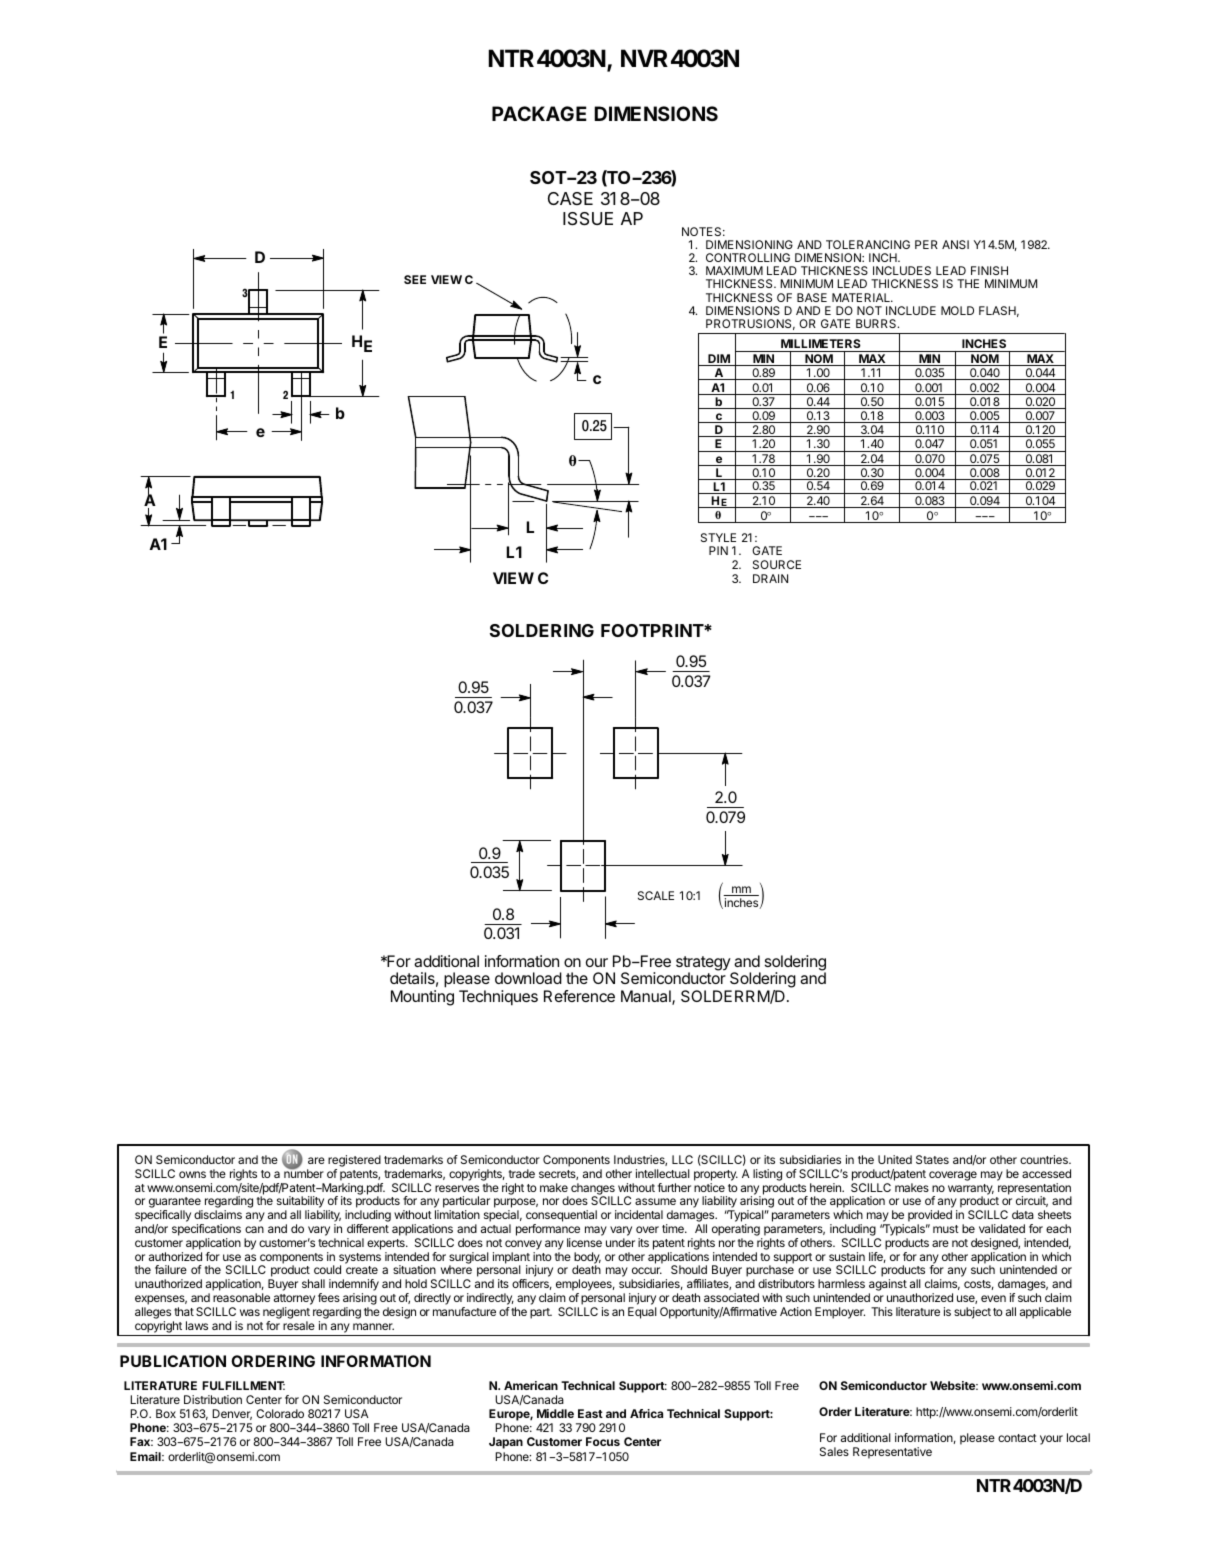  I want to click on CASE, so click(570, 198).
